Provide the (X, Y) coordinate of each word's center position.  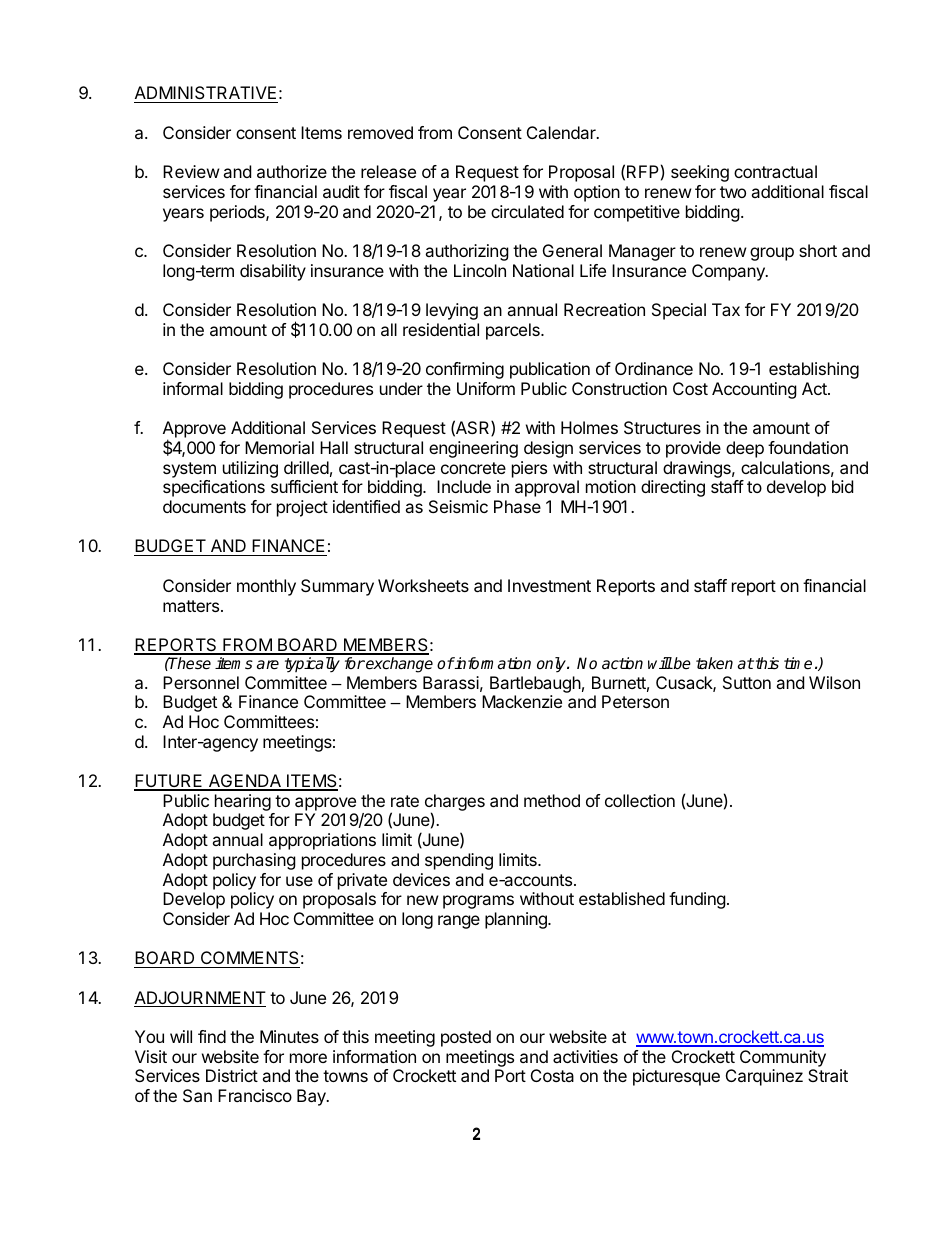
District (232, 1075)
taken (714, 663)
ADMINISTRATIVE (206, 94)
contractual (775, 171)
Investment (549, 585)
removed (380, 132)
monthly (266, 587)
